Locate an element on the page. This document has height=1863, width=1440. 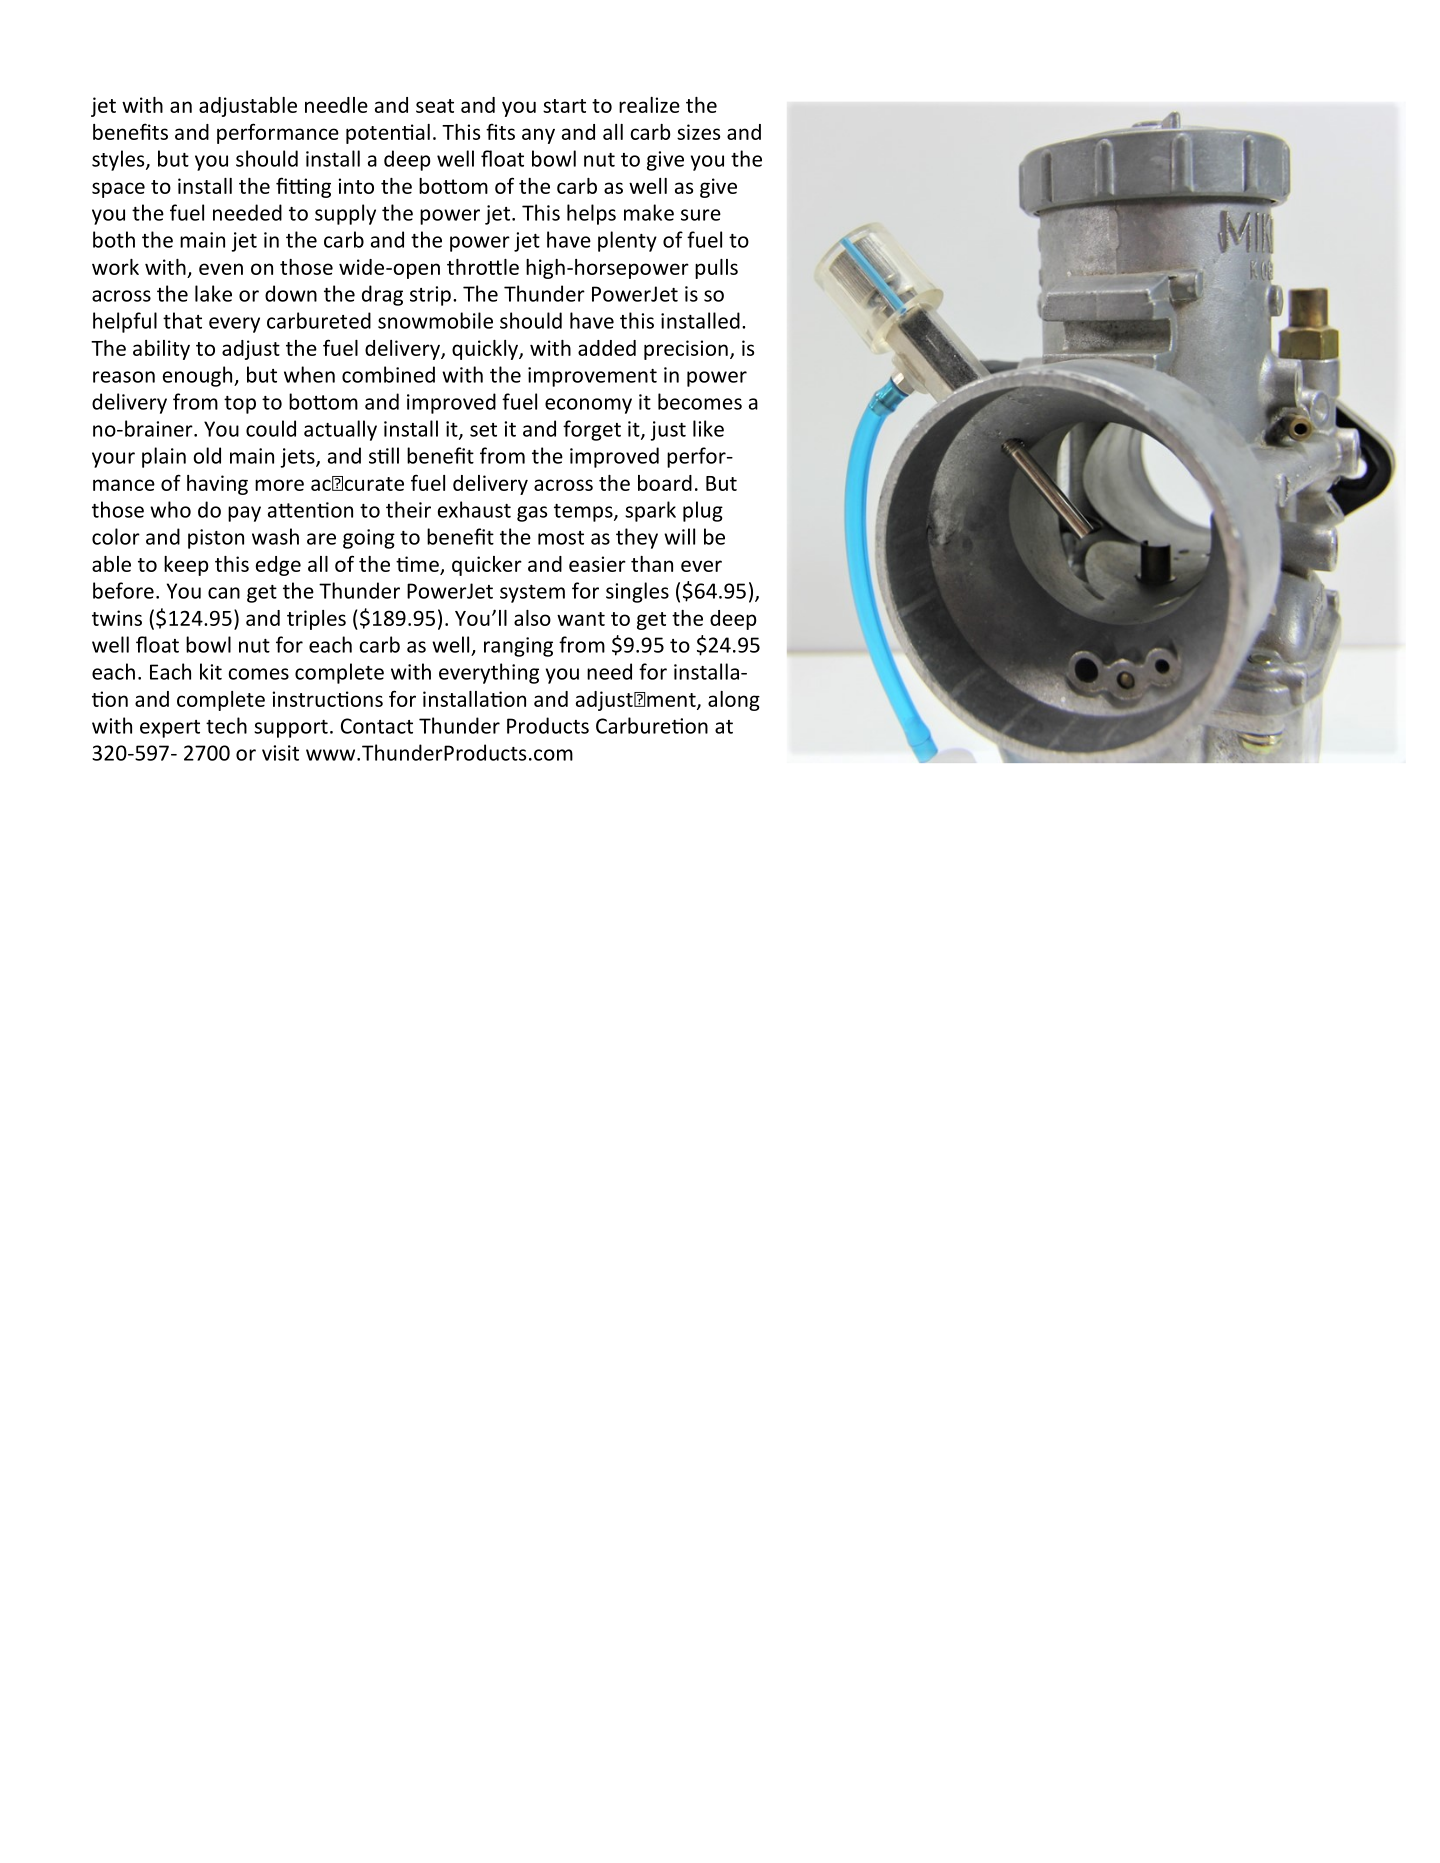
still is located at coordinates (384, 455).
